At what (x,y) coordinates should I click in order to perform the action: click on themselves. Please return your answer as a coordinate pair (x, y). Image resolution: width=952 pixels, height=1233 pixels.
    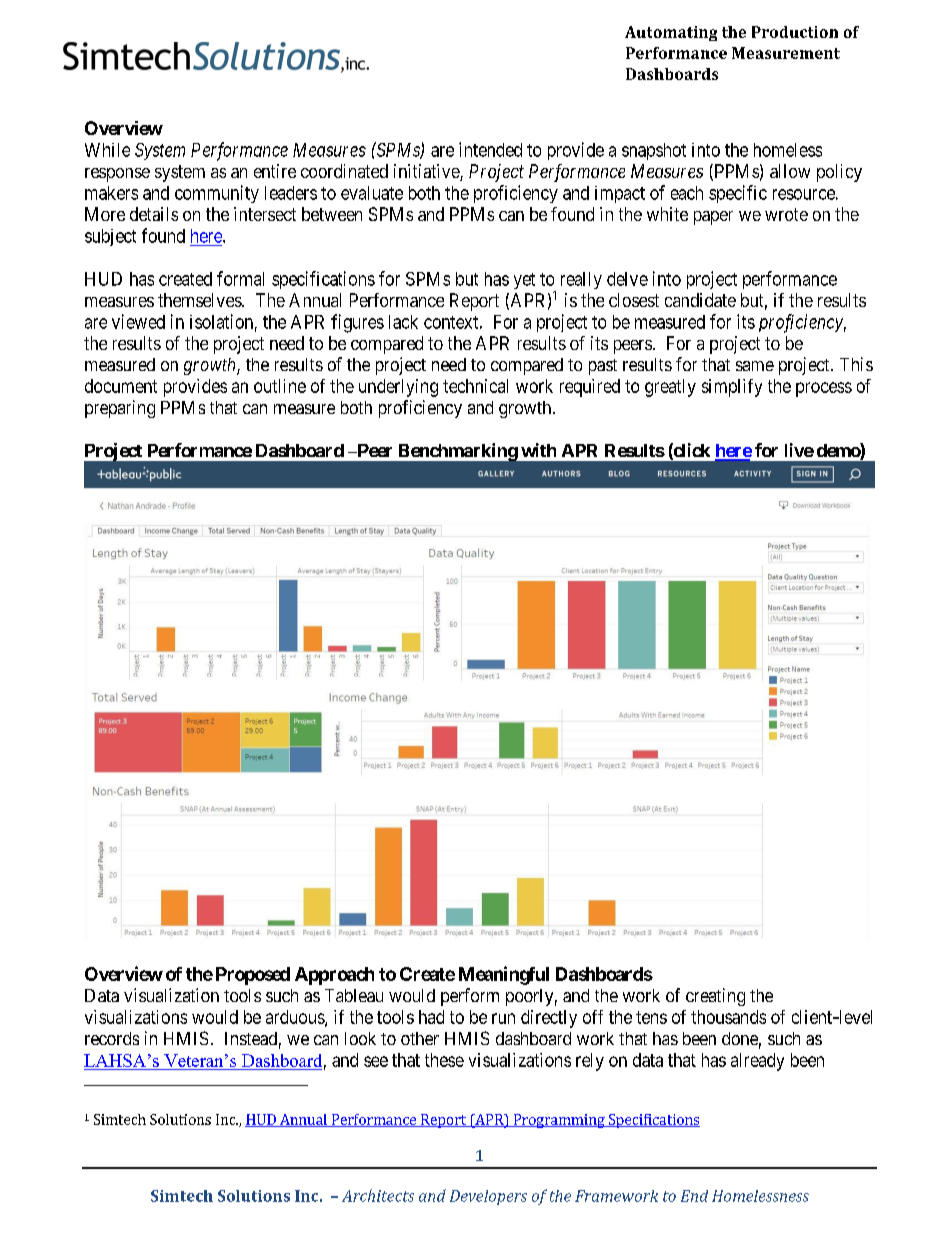
    Looking at the image, I should click on (200, 300).
